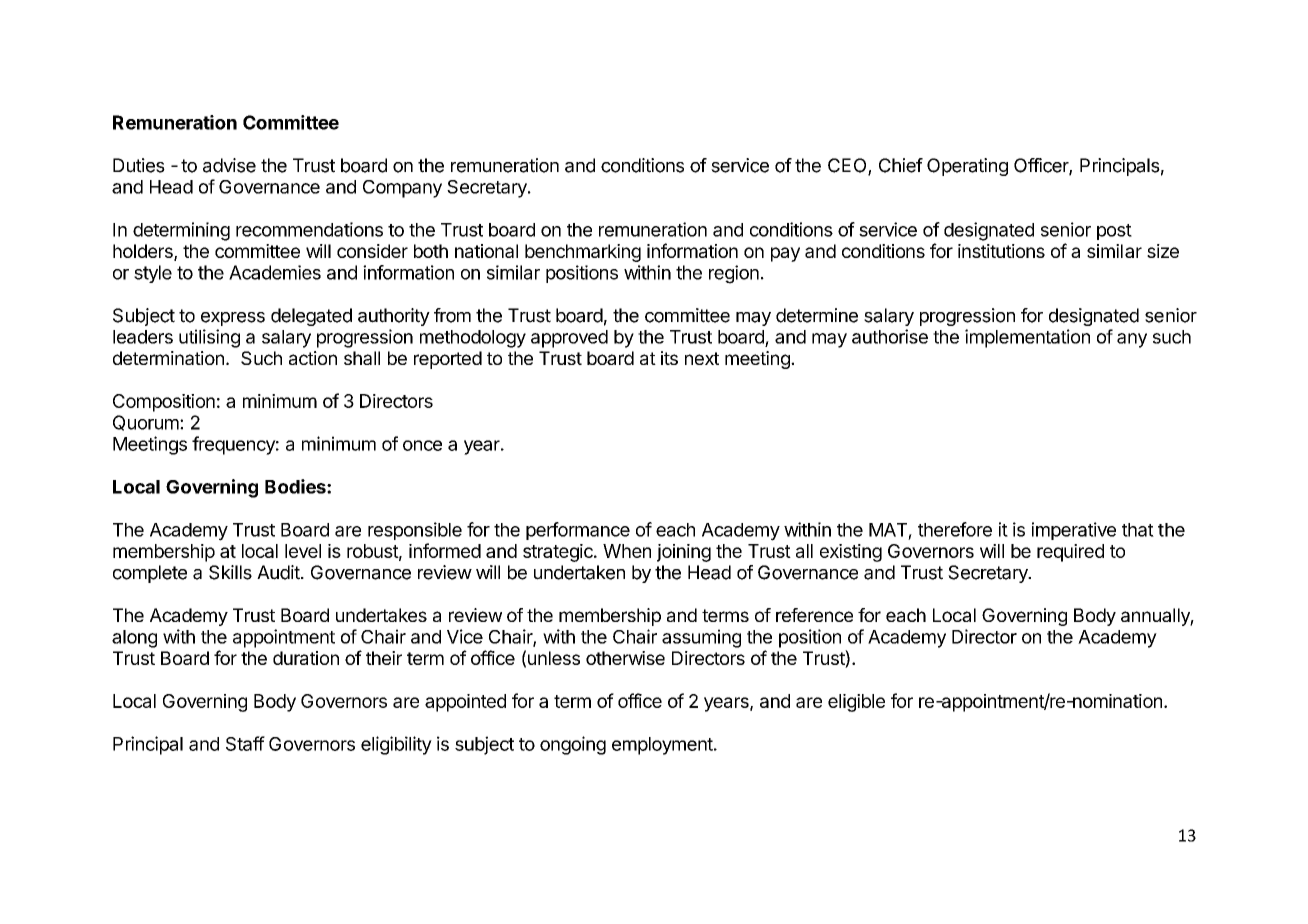 Image resolution: width=1308 pixels, height=924 pixels. Describe the element at coordinates (848, 166) in the image. I see `CEO` at that location.
